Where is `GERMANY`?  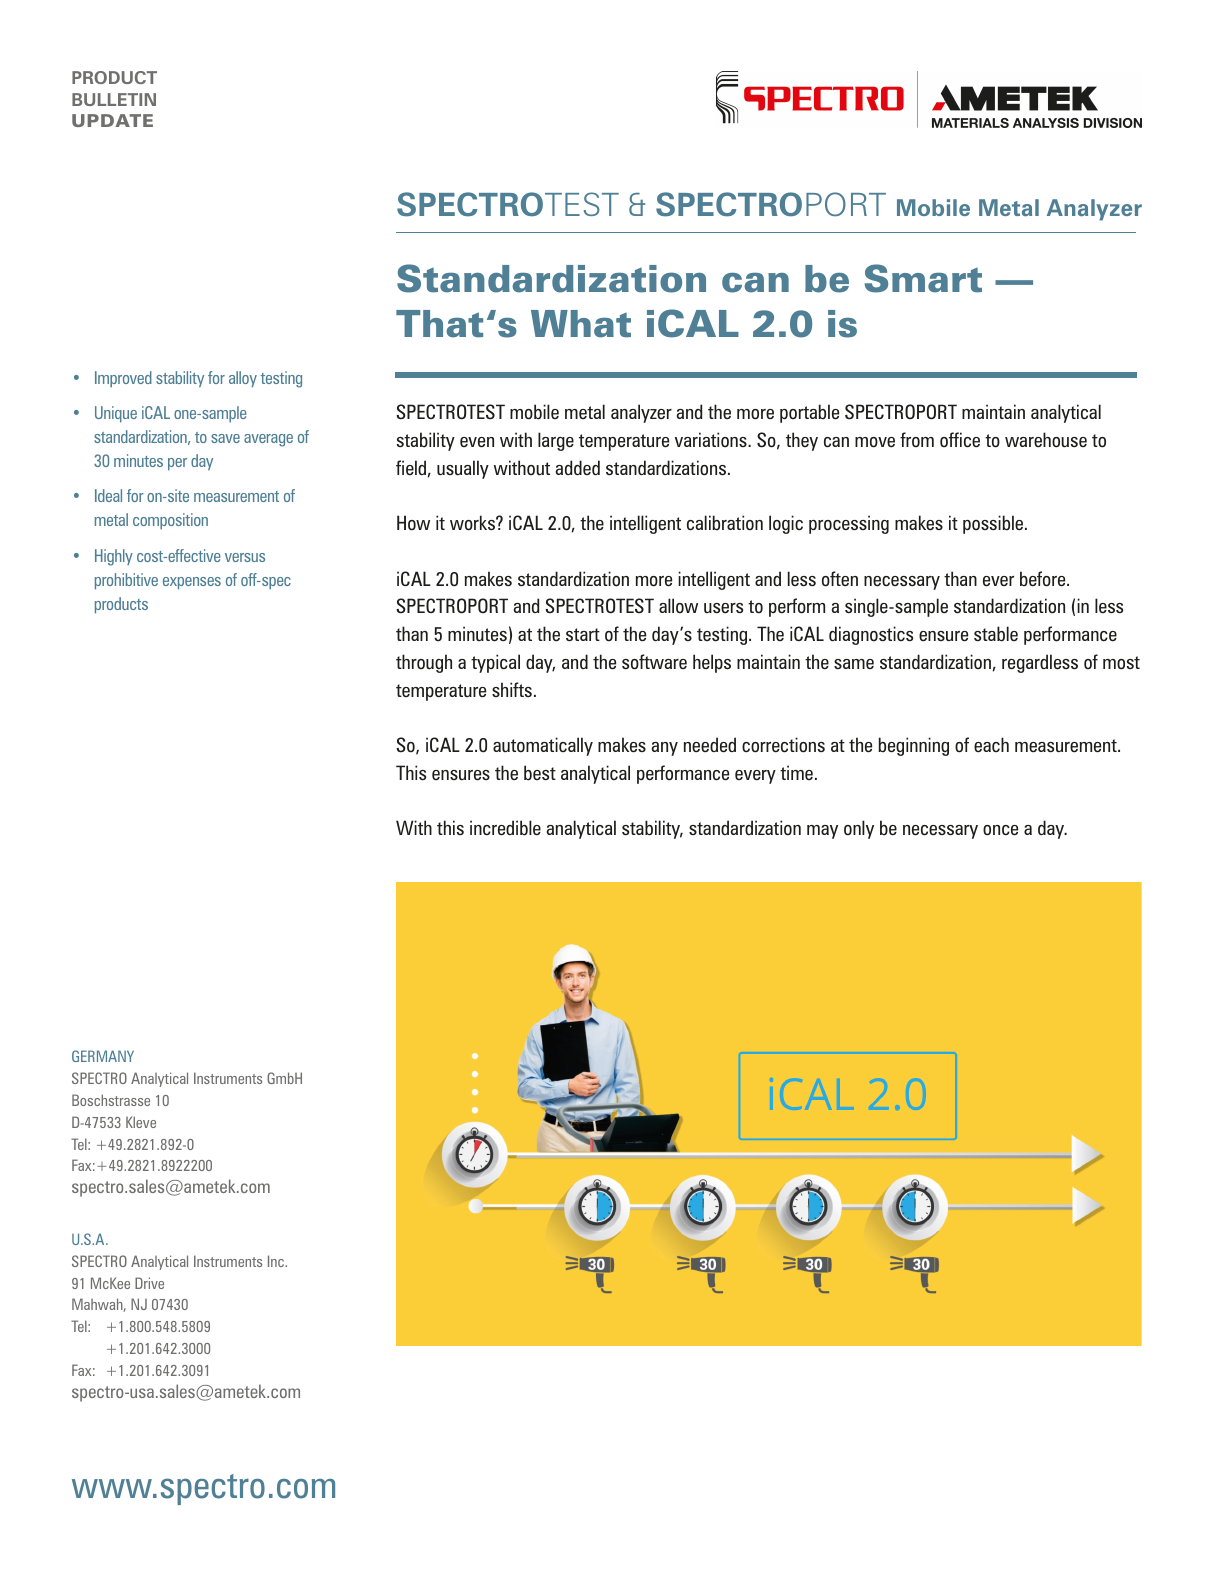 GERMANY is located at coordinates (103, 1056).
